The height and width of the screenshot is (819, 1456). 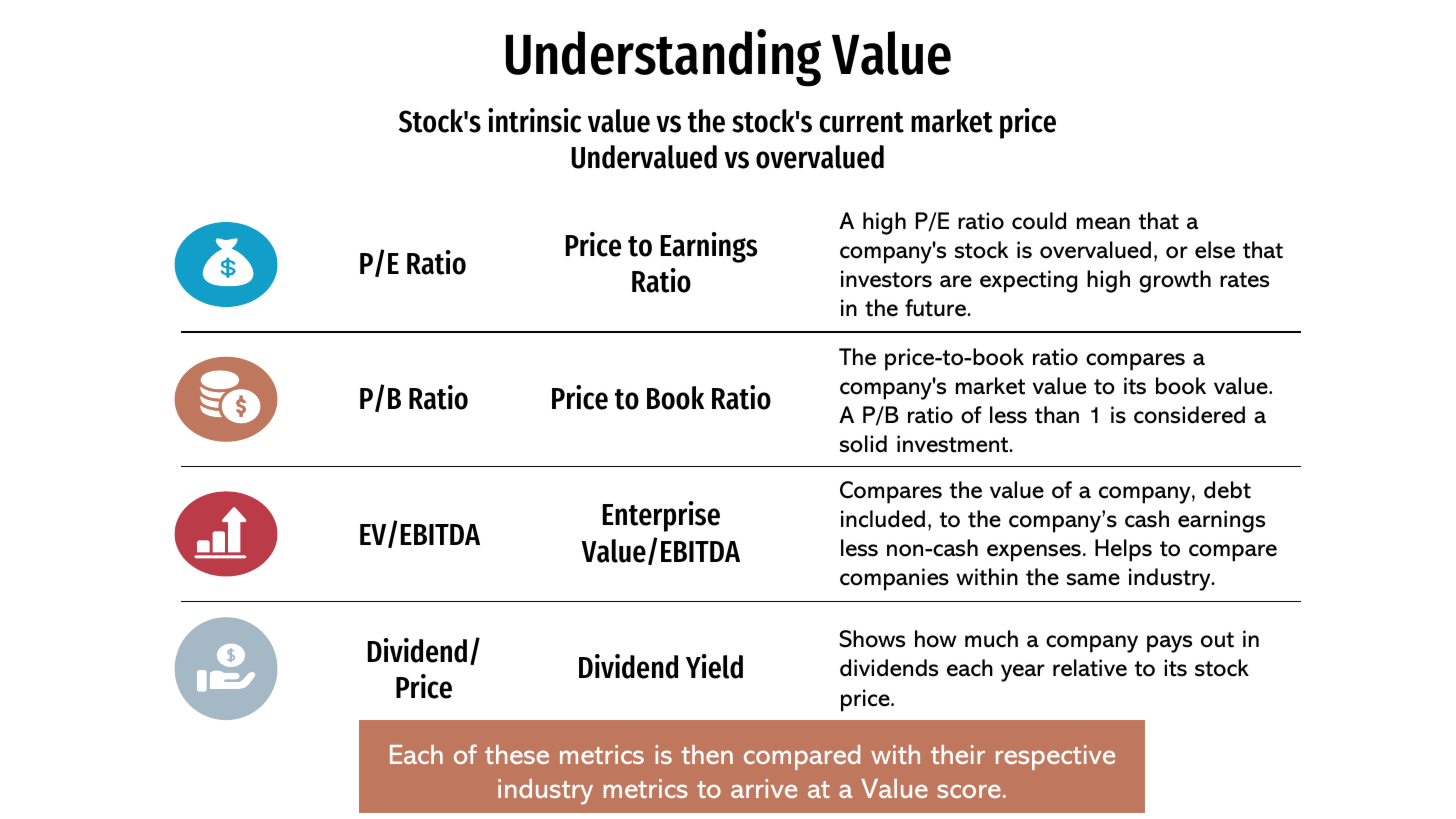 What do you see at coordinates (1103, 223) in the screenshot?
I see `mean` at bounding box center [1103, 223].
